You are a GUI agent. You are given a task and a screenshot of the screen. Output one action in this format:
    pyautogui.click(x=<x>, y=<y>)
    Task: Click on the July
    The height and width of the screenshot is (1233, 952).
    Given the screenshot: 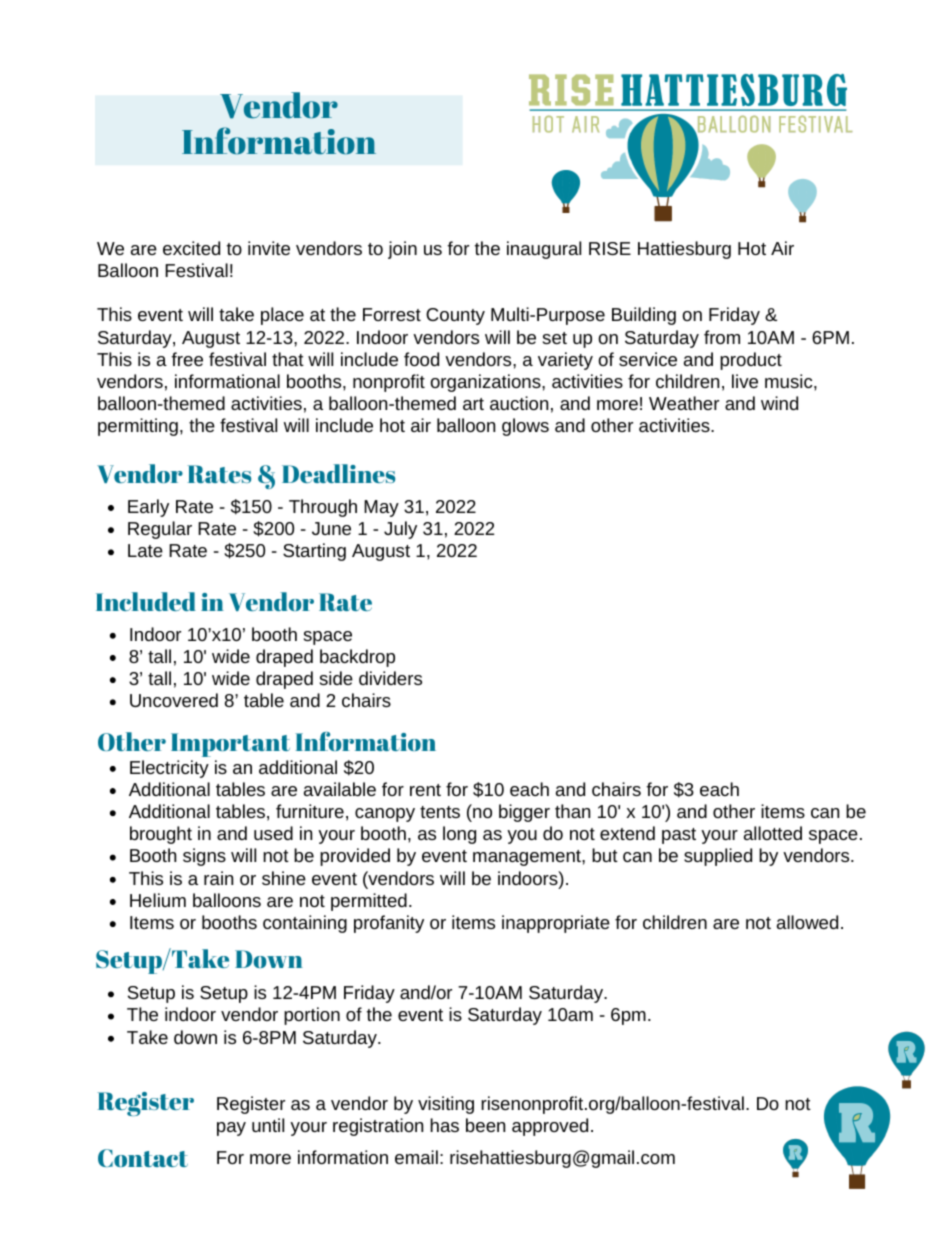 What is the action you would take?
    pyautogui.click(x=400, y=530)
